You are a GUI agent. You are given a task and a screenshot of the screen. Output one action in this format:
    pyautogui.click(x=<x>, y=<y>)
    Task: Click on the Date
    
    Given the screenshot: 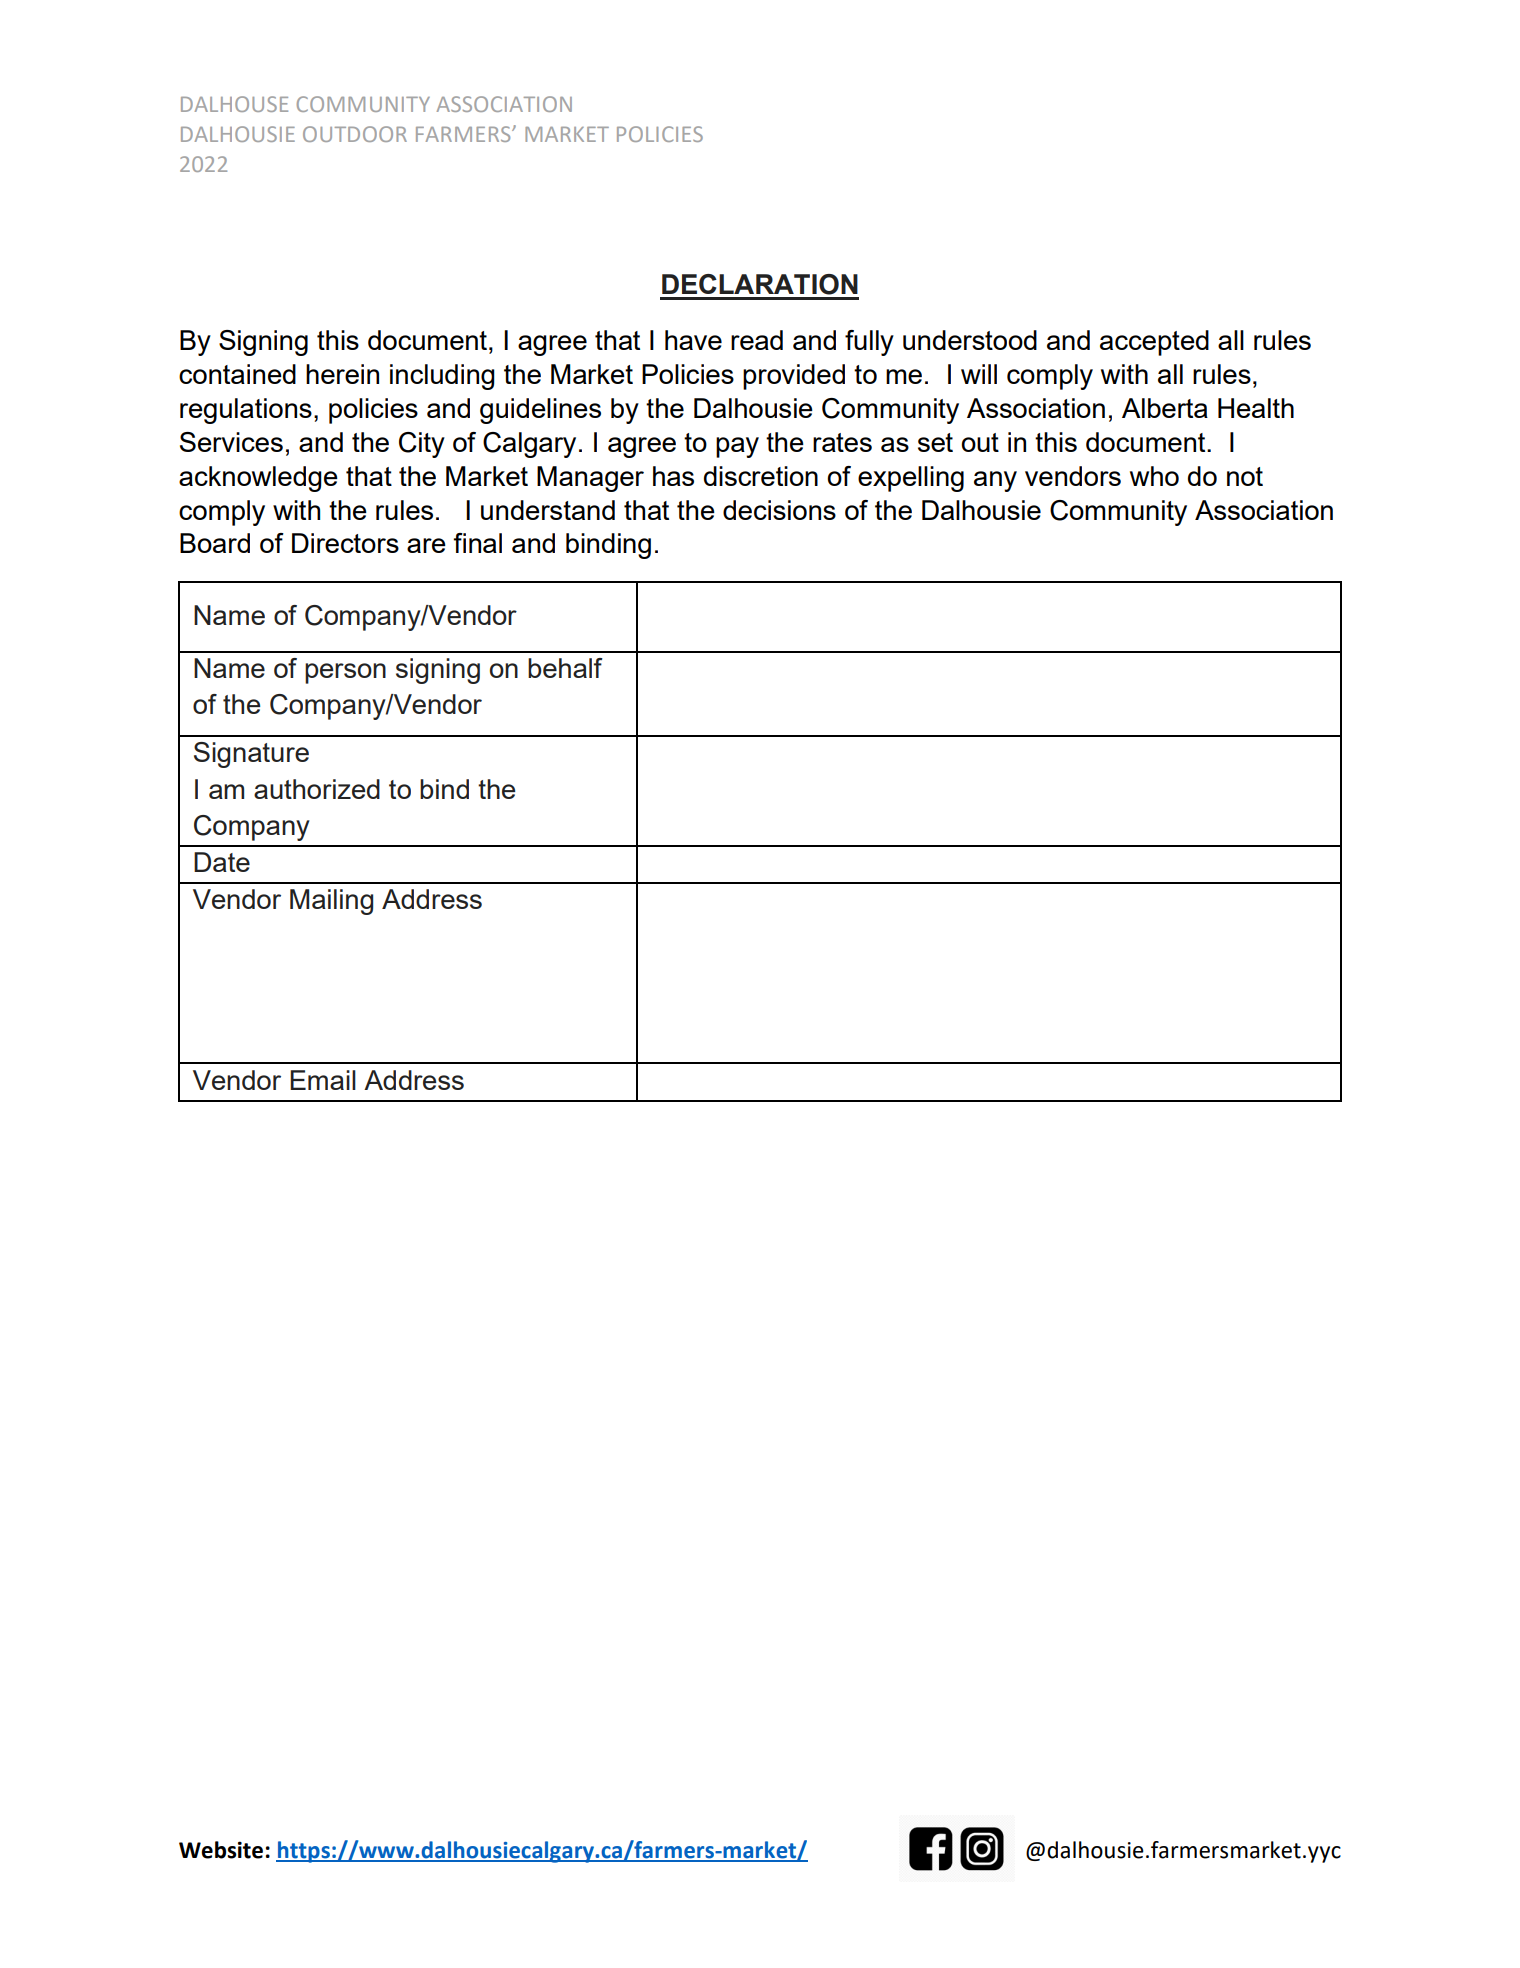 What is the action you would take?
    pyautogui.click(x=222, y=862)
